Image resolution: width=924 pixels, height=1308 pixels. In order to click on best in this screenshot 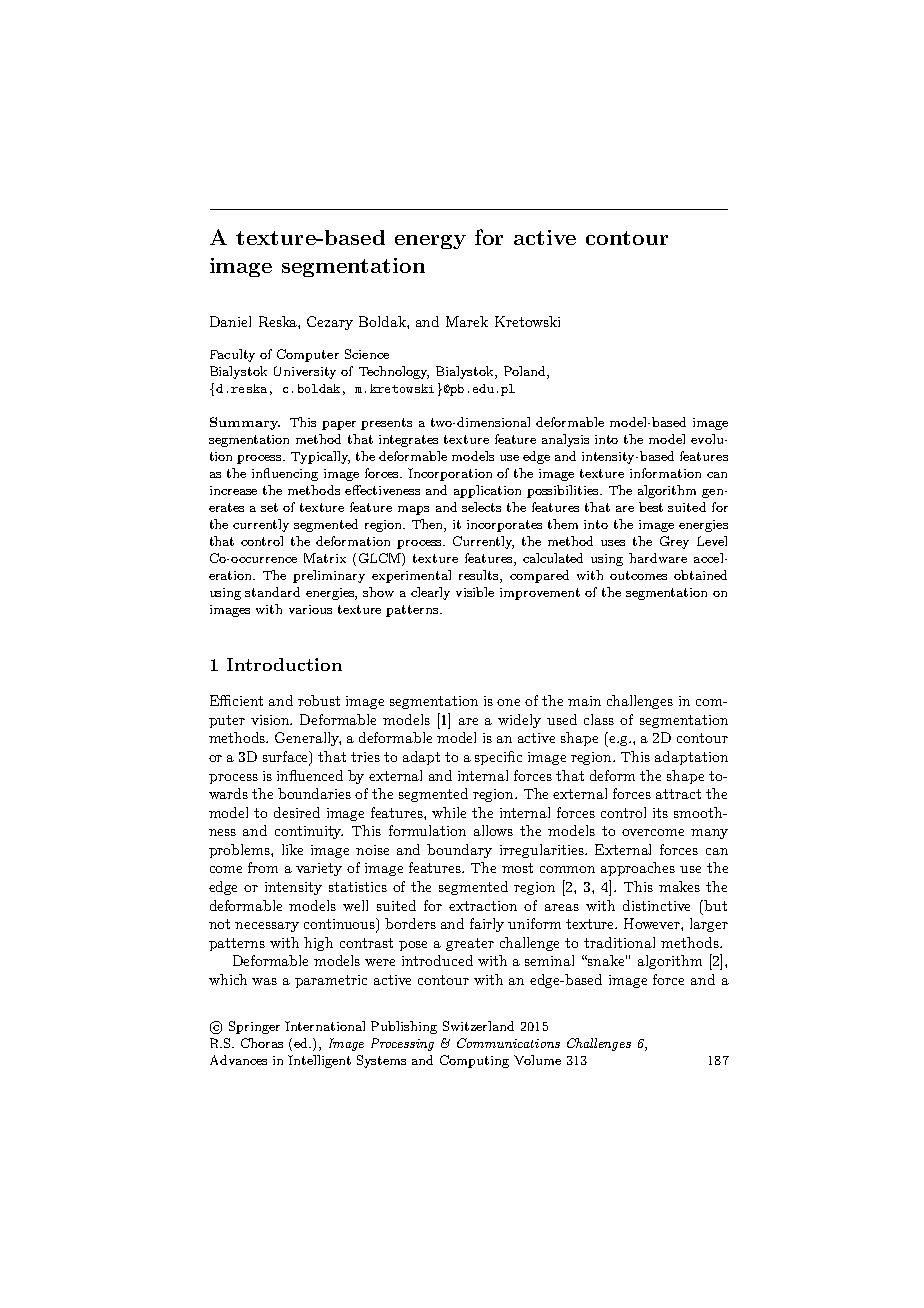, I will do `click(651, 507)`.
